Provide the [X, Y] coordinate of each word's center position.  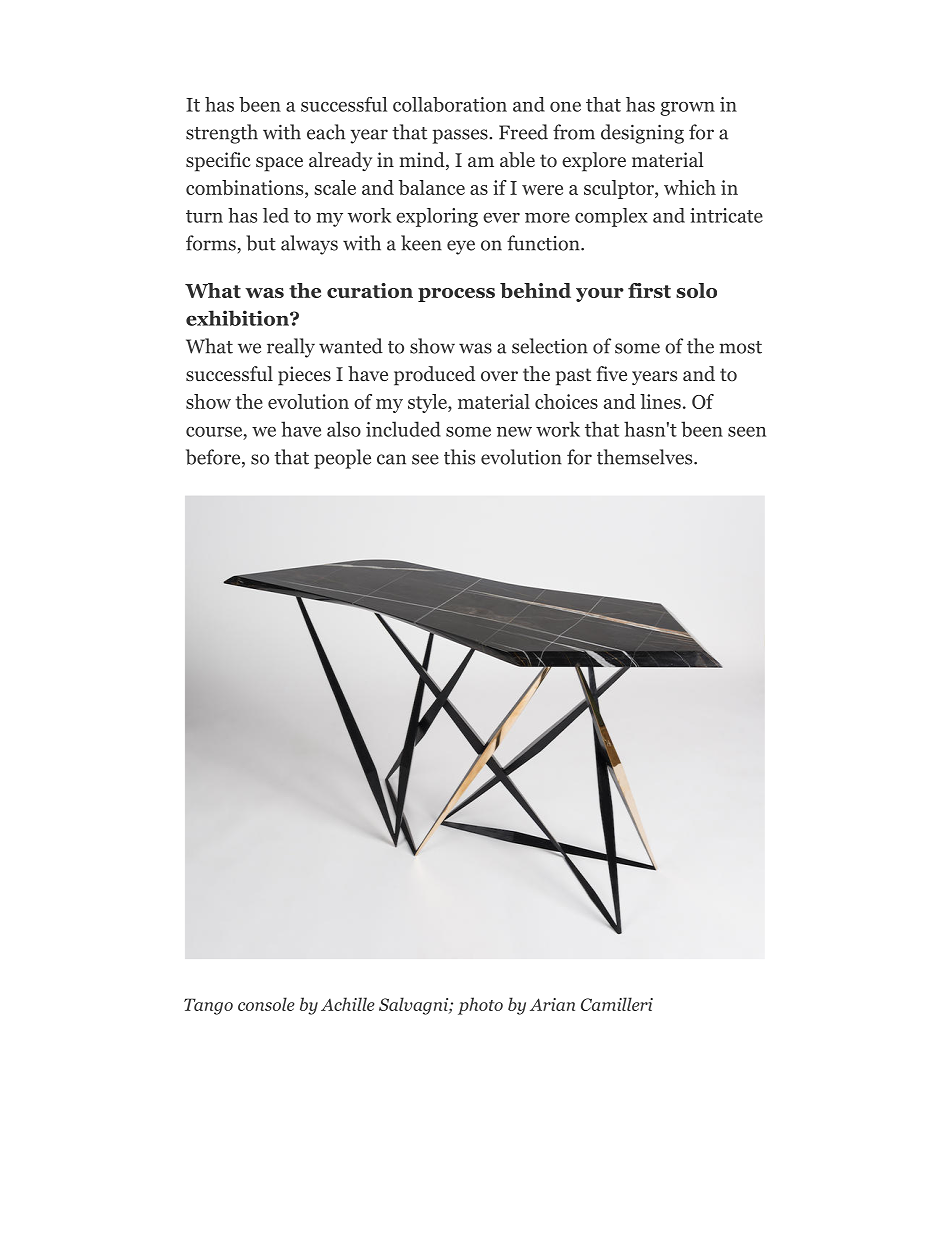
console [266, 1004]
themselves [646, 457]
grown [687, 109]
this [459, 457]
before [214, 458]
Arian [552, 1004]
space [279, 164]
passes [461, 136]
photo [480, 1006]
